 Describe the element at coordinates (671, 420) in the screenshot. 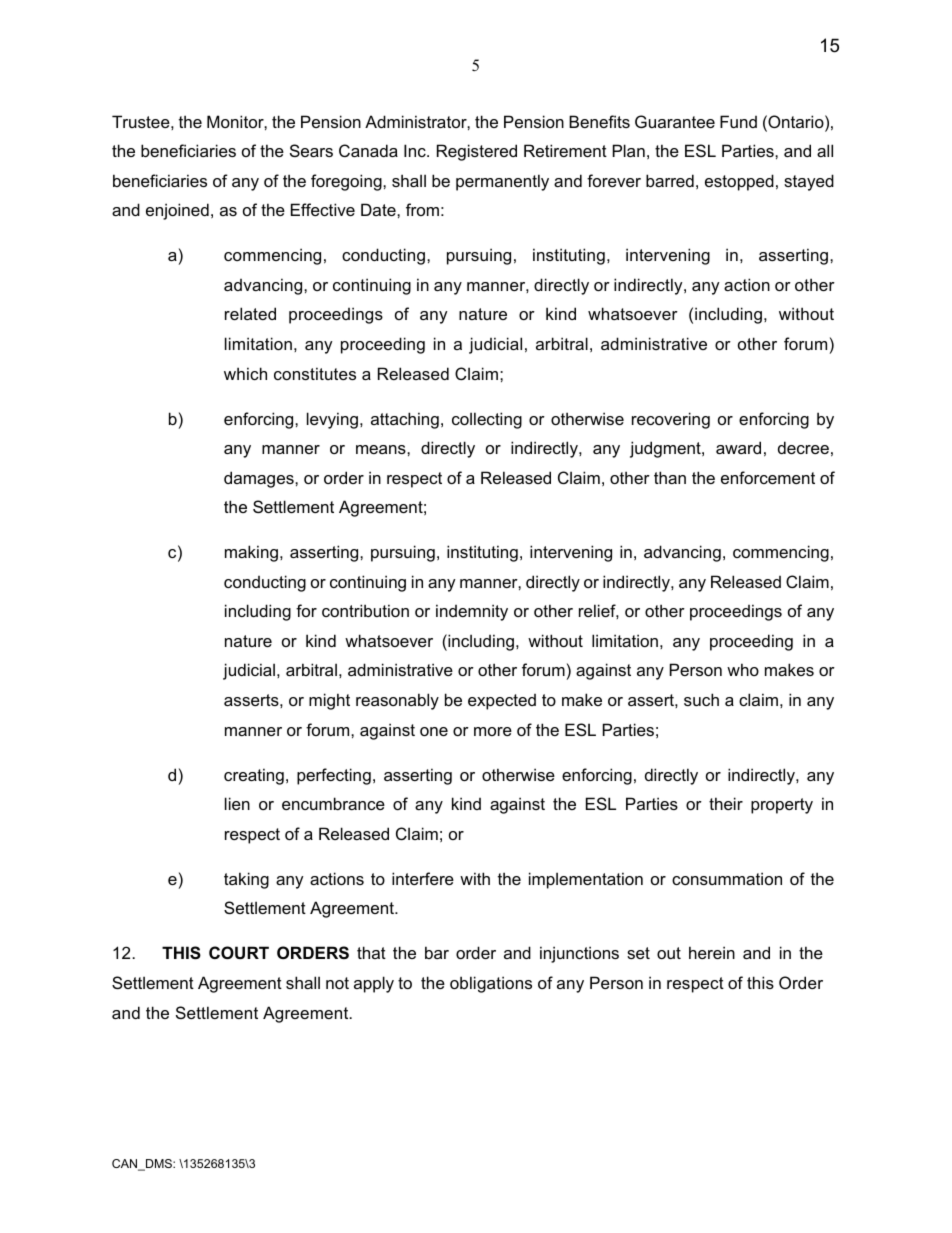

I see `recovering` at that location.
